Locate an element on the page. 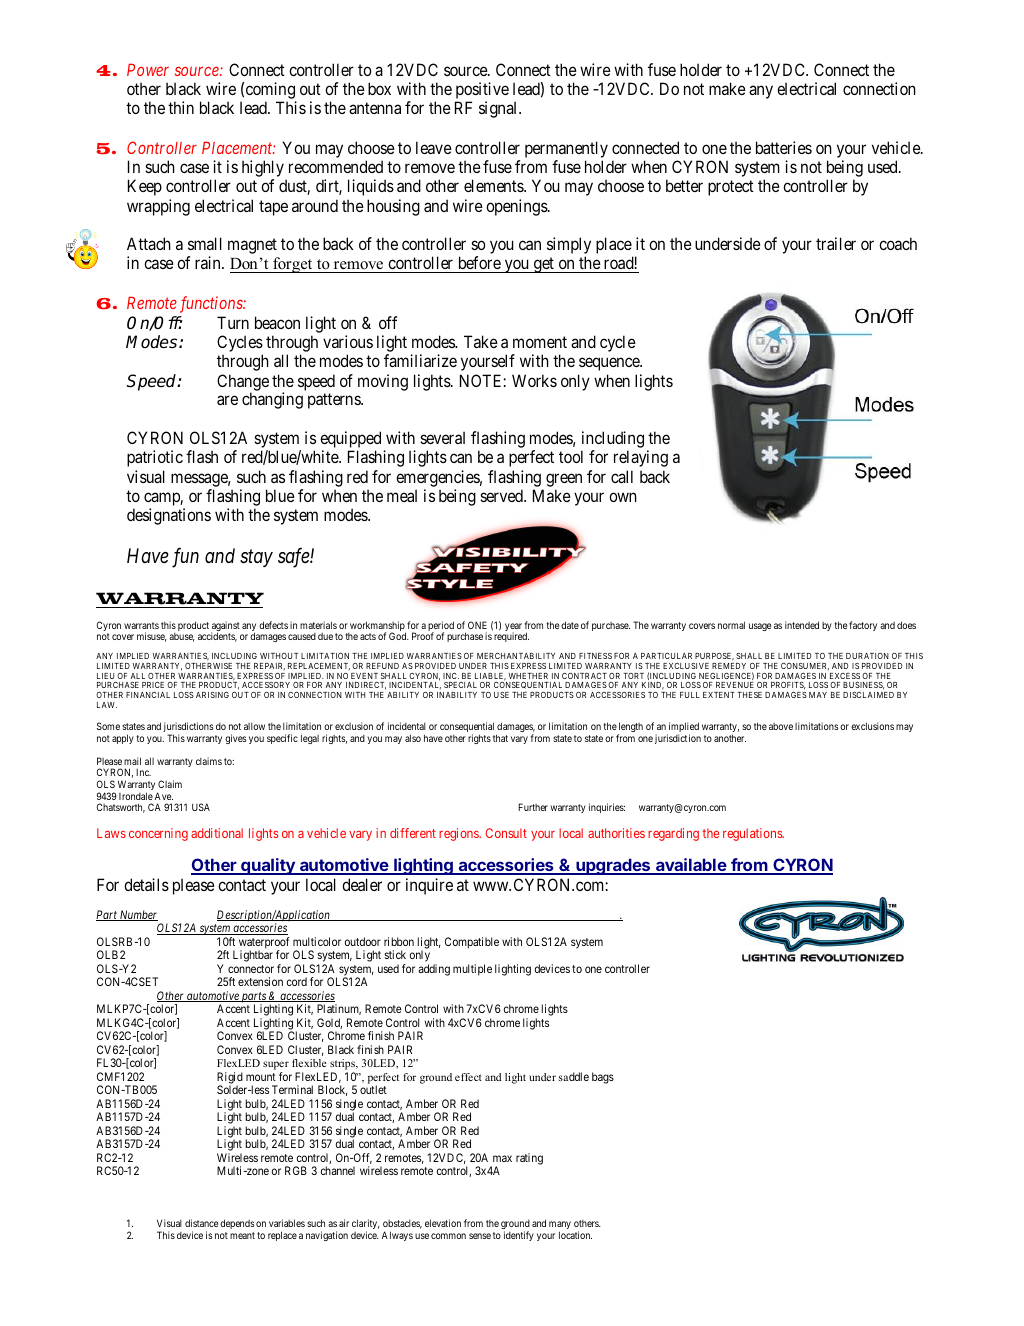  thin is located at coordinates (181, 107).
